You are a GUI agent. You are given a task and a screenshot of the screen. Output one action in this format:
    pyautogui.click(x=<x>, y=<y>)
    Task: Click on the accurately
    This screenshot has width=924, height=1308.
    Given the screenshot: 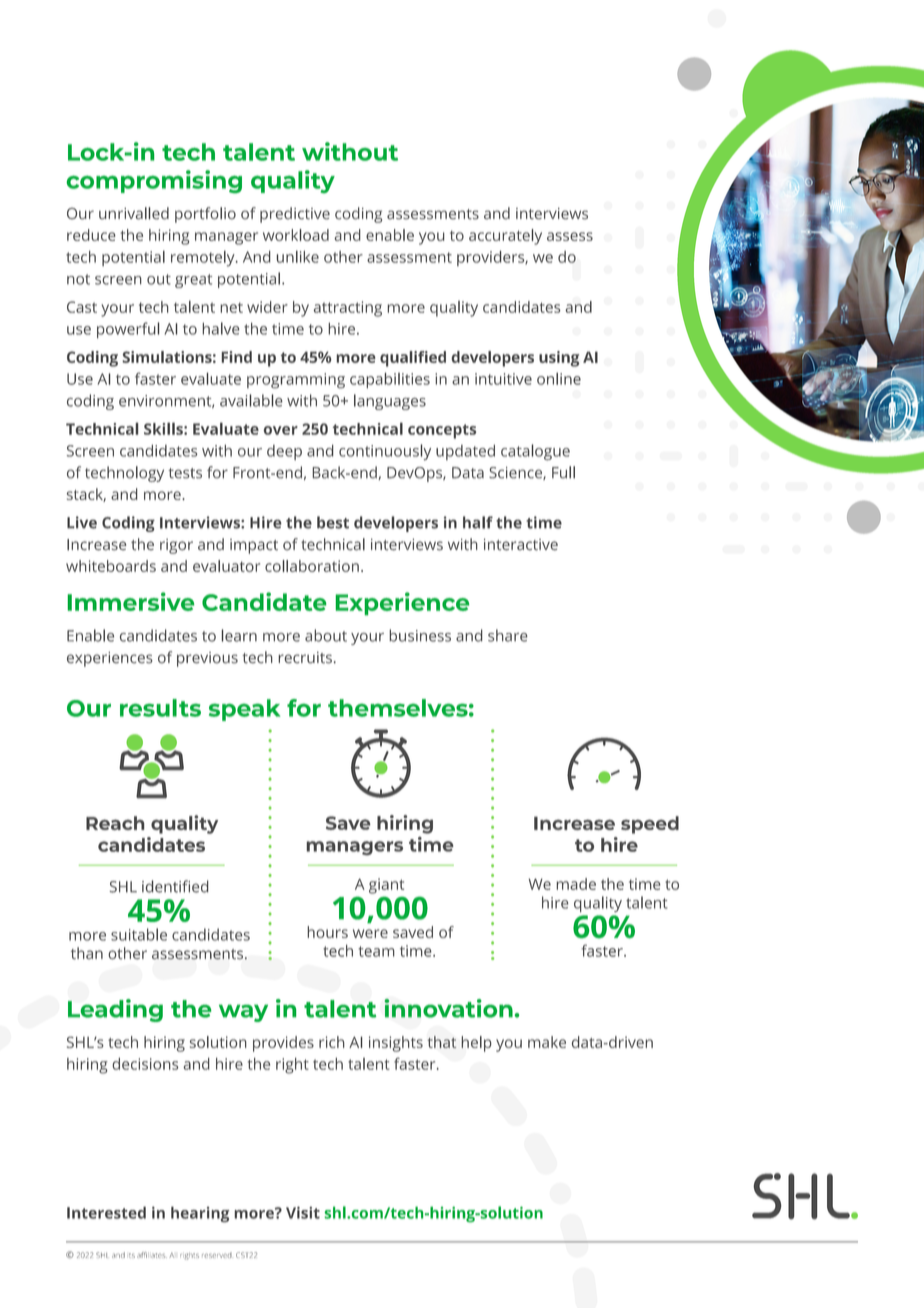 What is the action you would take?
    pyautogui.click(x=505, y=237)
